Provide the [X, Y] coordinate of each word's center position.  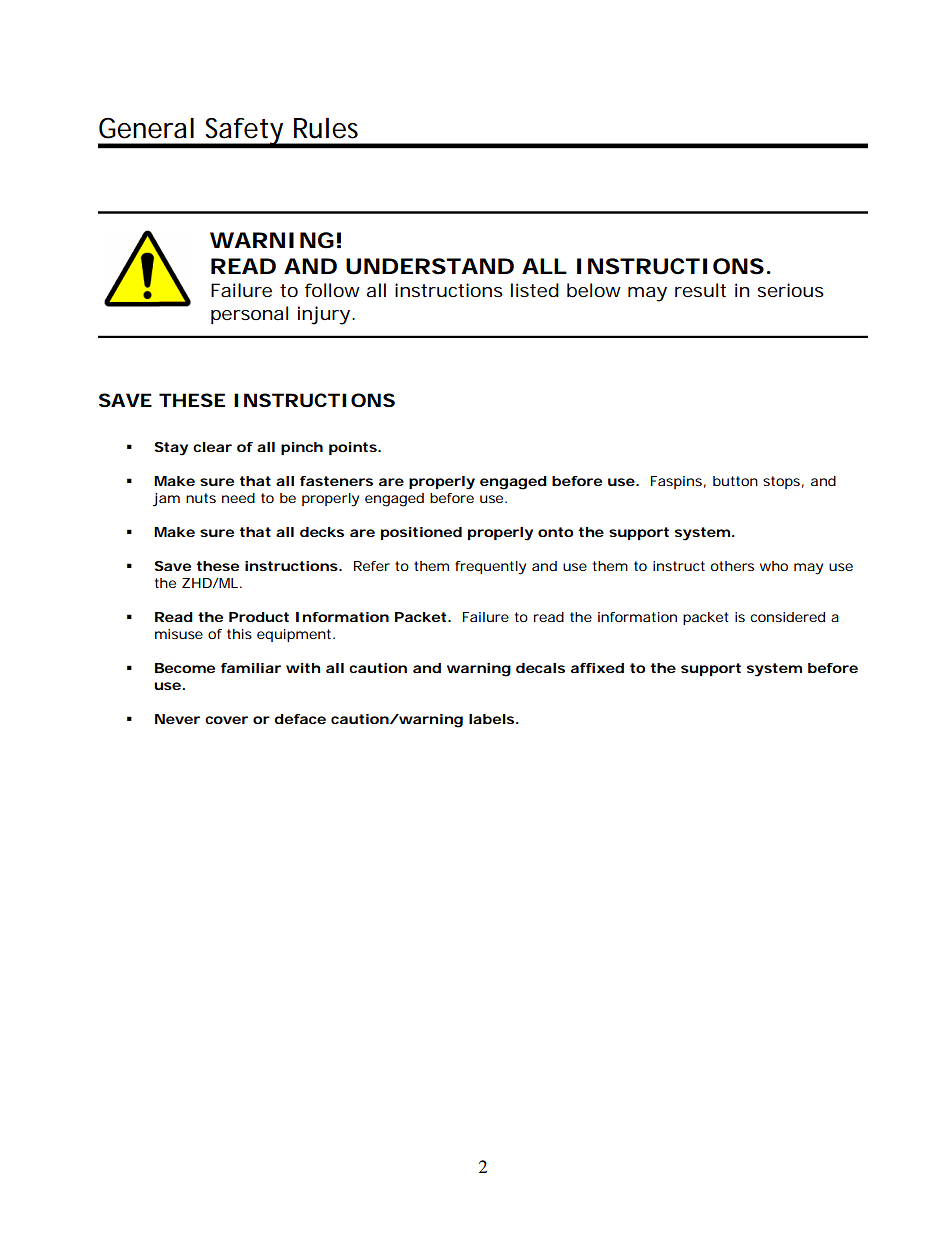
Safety [245, 132]
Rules [326, 128]
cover [226, 720]
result [700, 290]
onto [555, 532]
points [353, 448]
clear [212, 447]
